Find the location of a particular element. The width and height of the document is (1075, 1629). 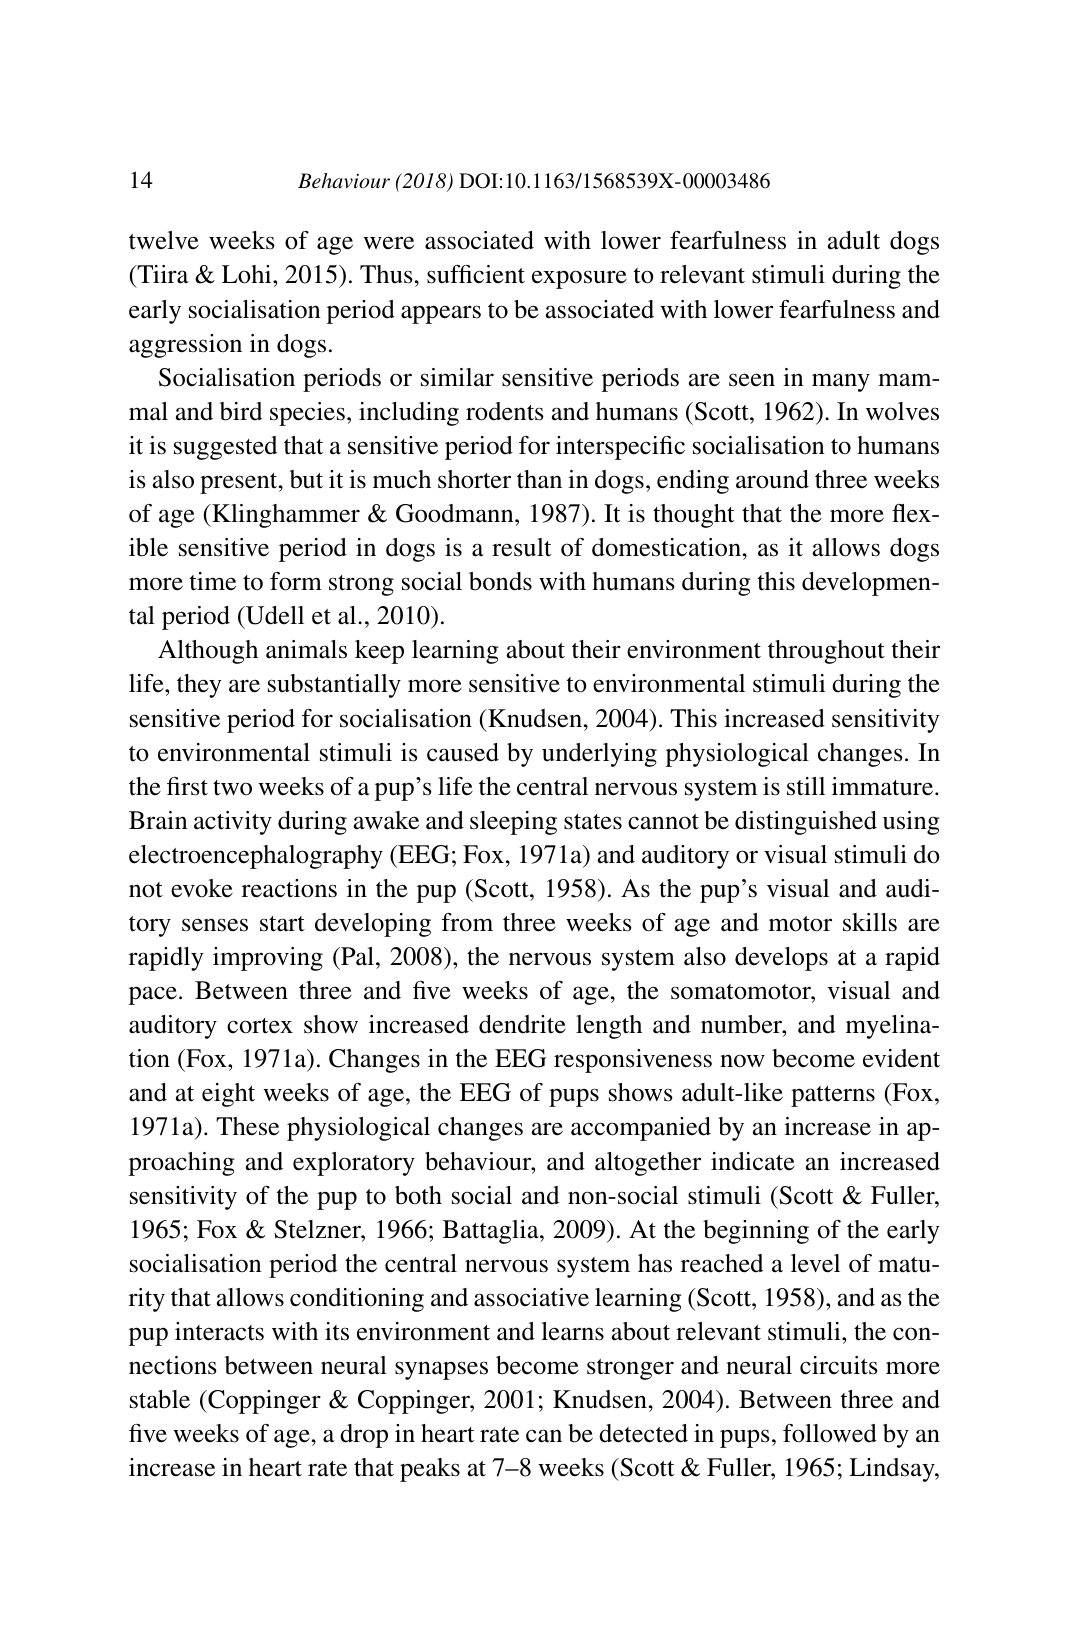

stable is located at coordinates (160, 1399).
